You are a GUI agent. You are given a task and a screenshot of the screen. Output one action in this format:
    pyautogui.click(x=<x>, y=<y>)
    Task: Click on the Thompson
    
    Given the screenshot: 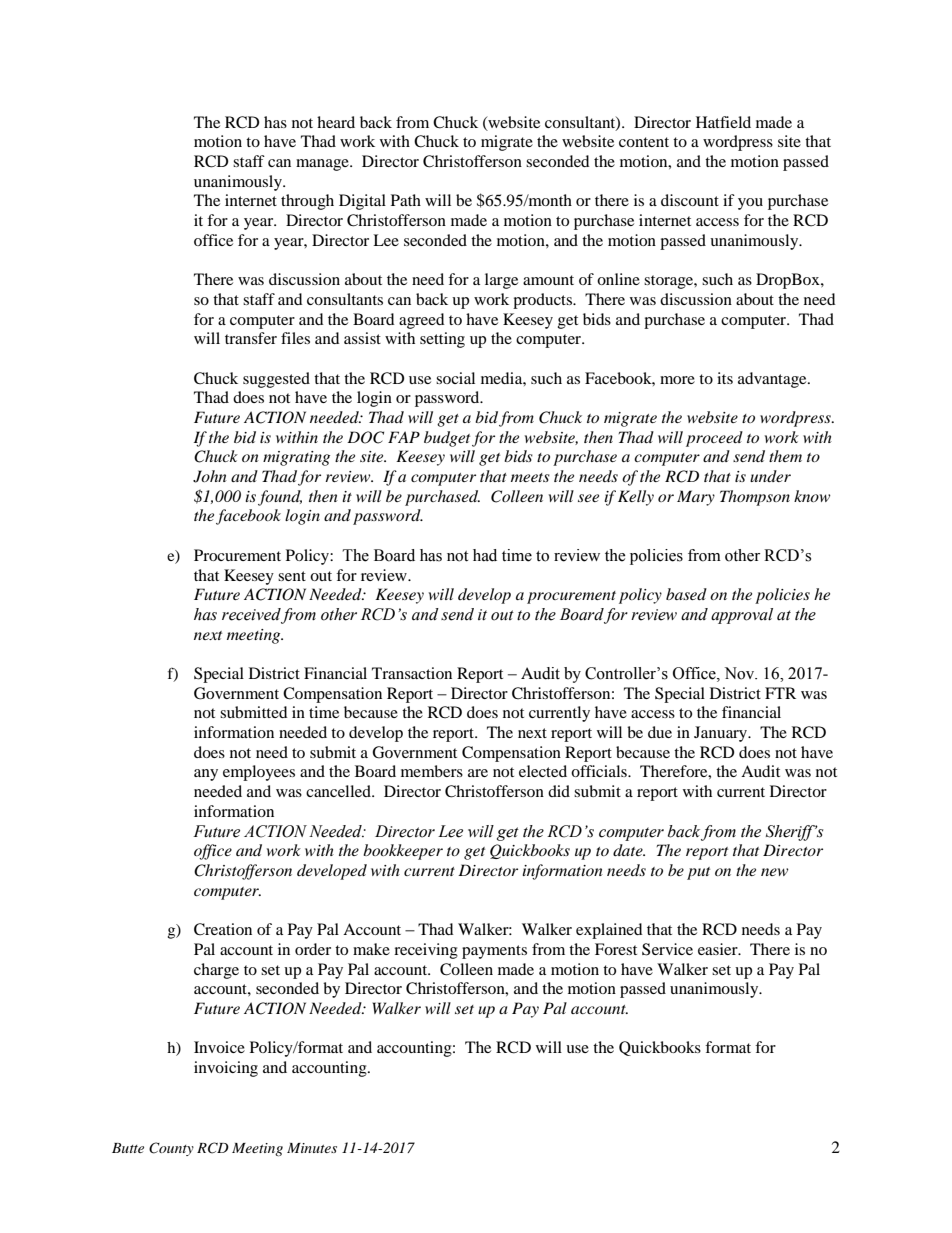 What is the action you would take?
    pyautogui.click(x=755, y=498)
